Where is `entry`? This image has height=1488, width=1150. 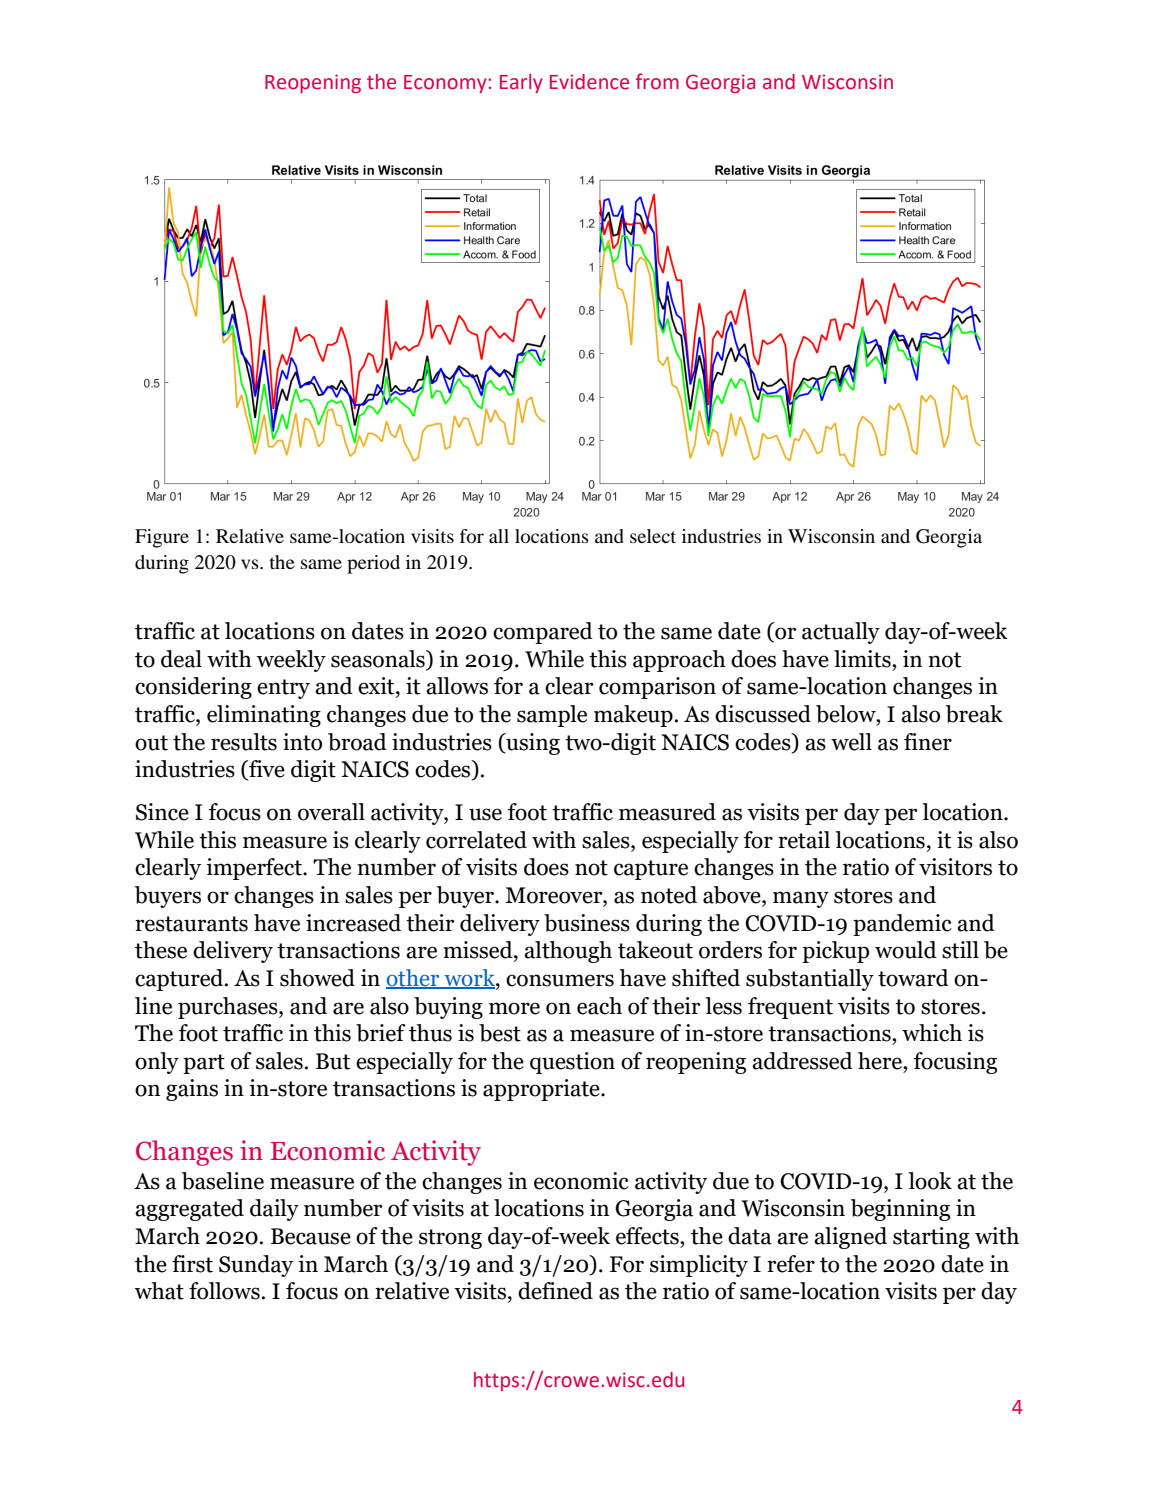 entry is located at coordinates (283, 689).
